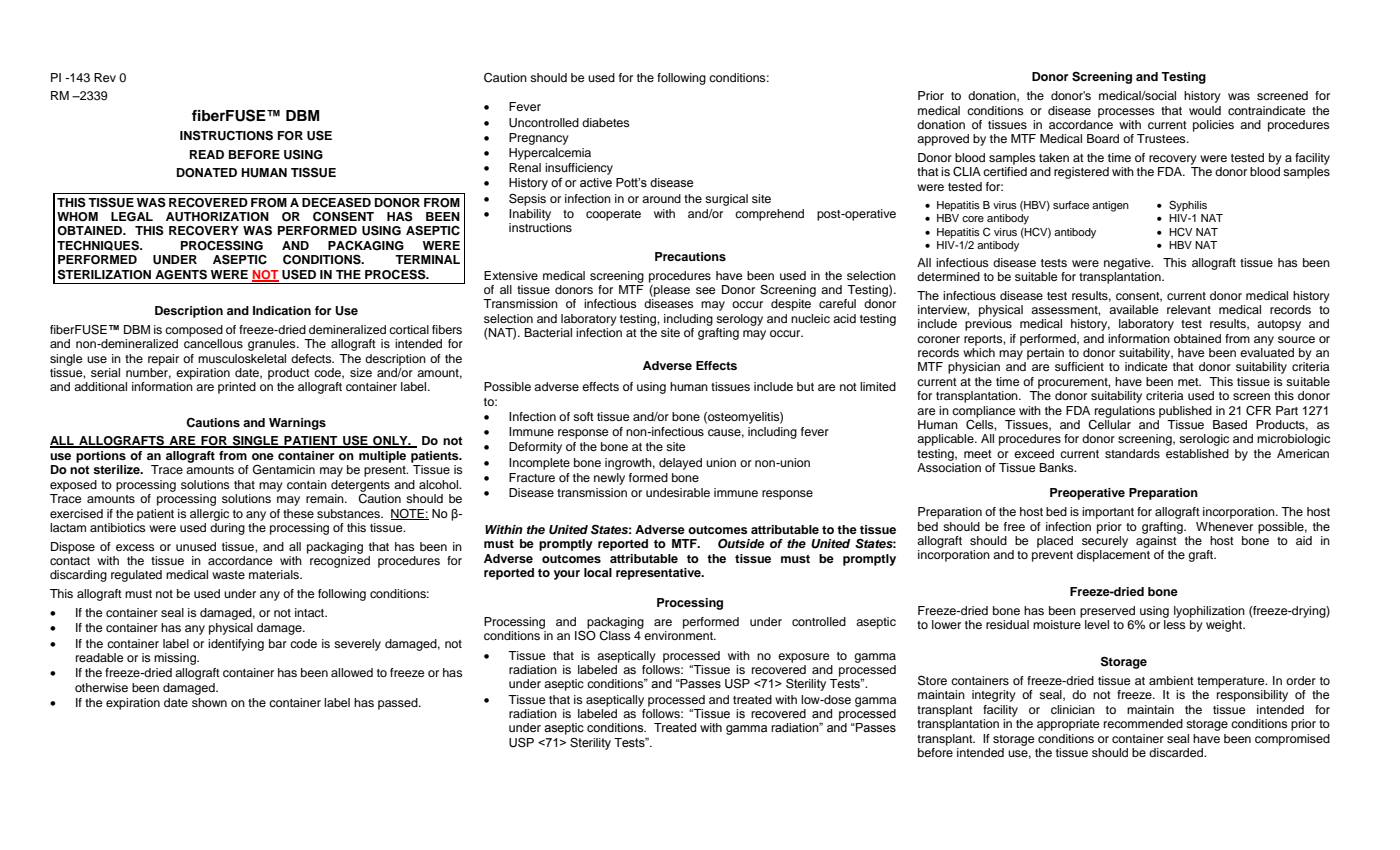 Image resolution: width=1400 pixels, height=850 pixels. What do you see at coordinates (1109, 423) in the document?
I see `Cellular` at bounding box center [1109, 423].
